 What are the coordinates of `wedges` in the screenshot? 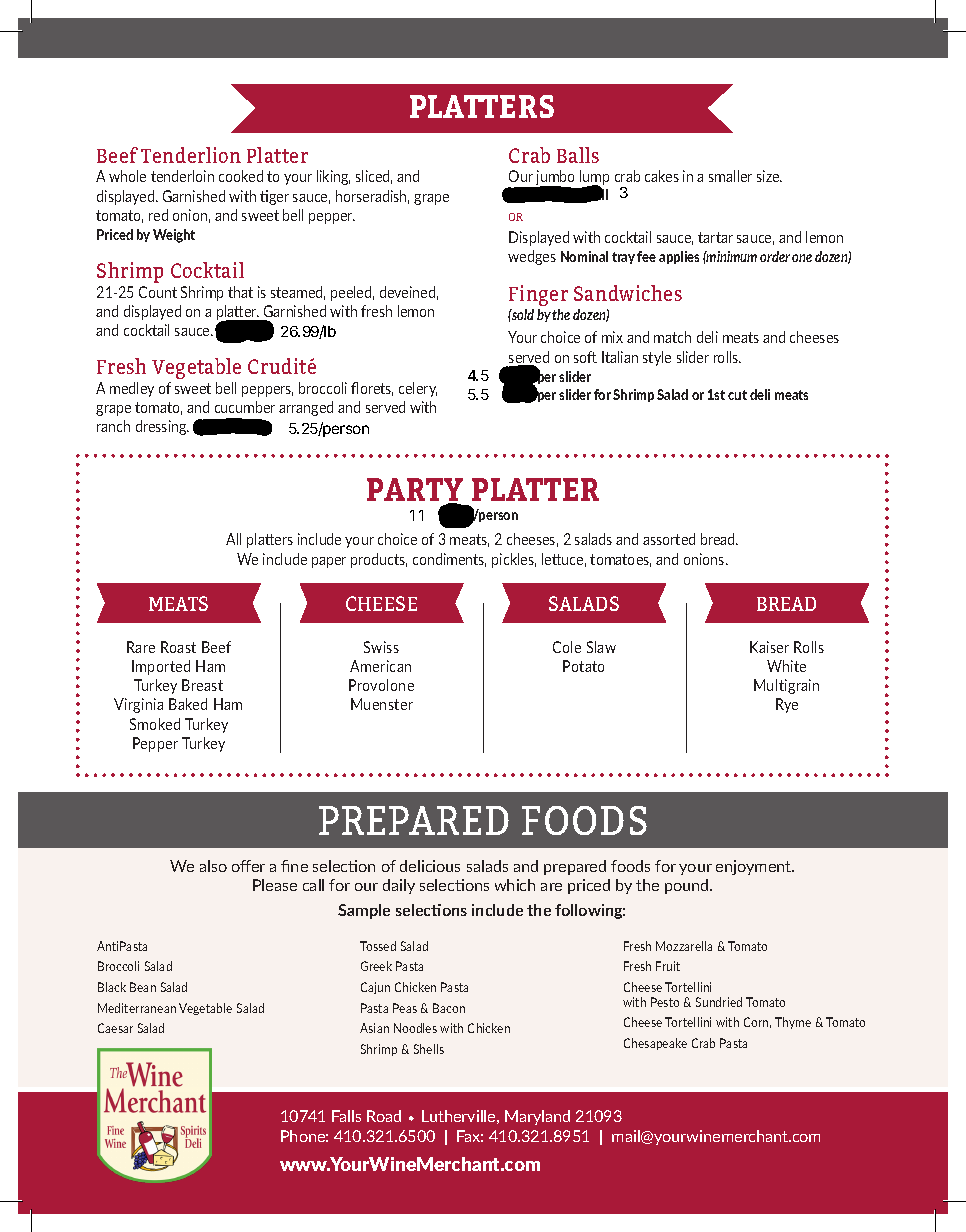 It's located at (532, 257).
